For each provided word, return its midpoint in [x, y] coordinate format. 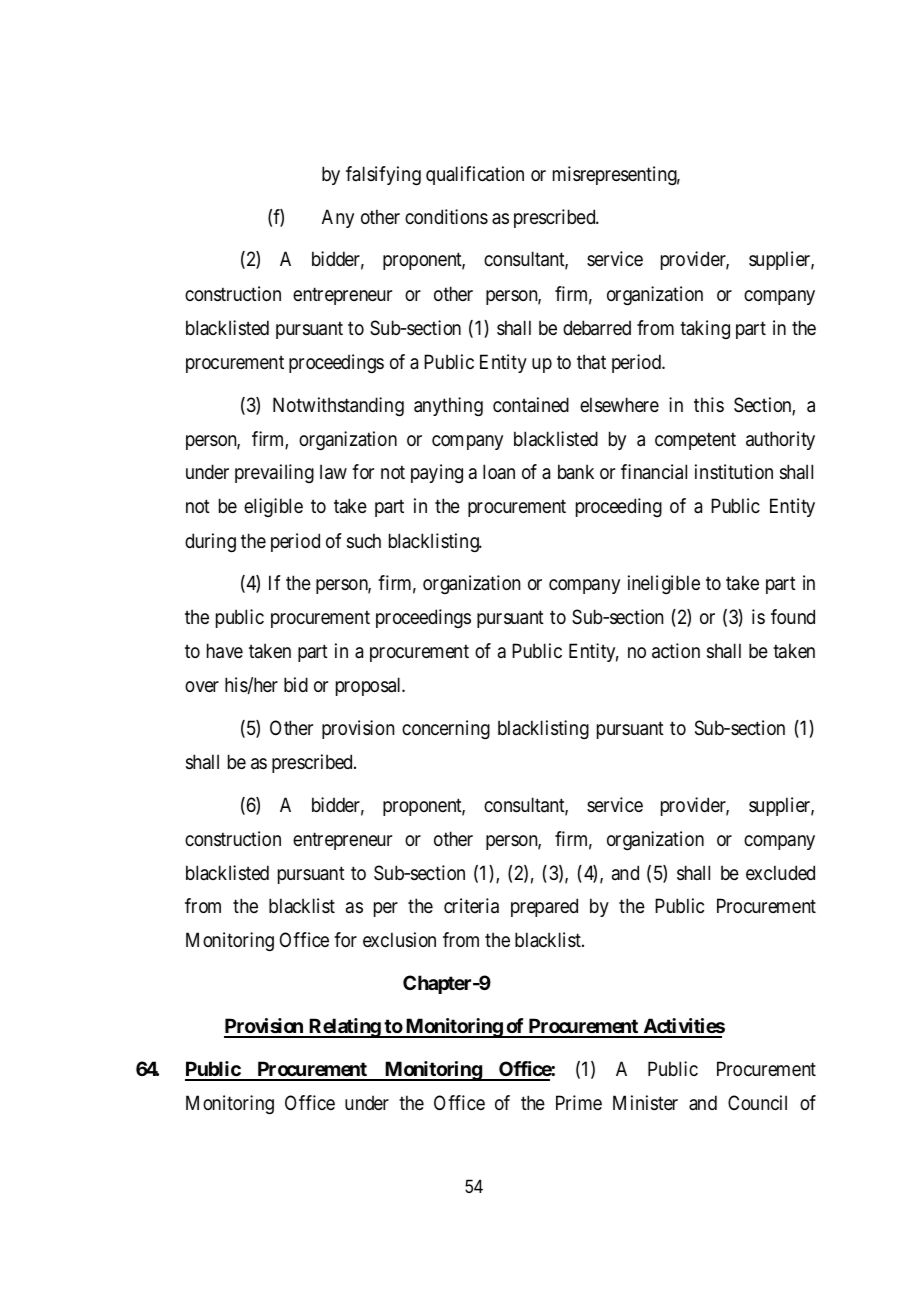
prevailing [274, 473]
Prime [579, 1102]
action [676, 651]
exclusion [399, 940]
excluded [780, 872]
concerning [446, 729]
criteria [471, 906]
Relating [344, 1028]
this [709, 404]
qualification [475, 175]
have [225, 651]
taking [705, 329]
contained [531, 404]
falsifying [383, 175]
